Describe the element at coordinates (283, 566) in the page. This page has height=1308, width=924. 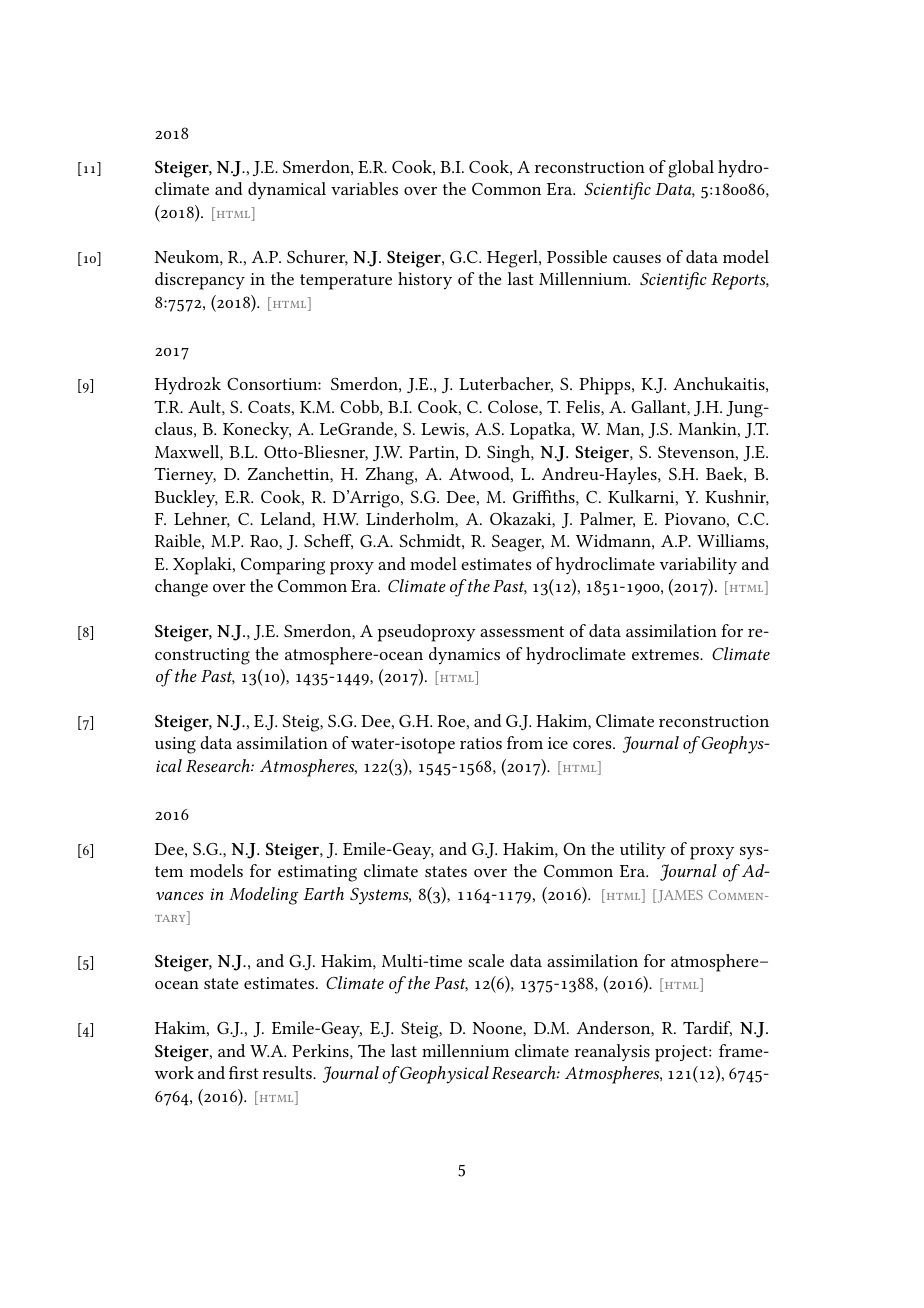
I see `Comparing` at that location.
